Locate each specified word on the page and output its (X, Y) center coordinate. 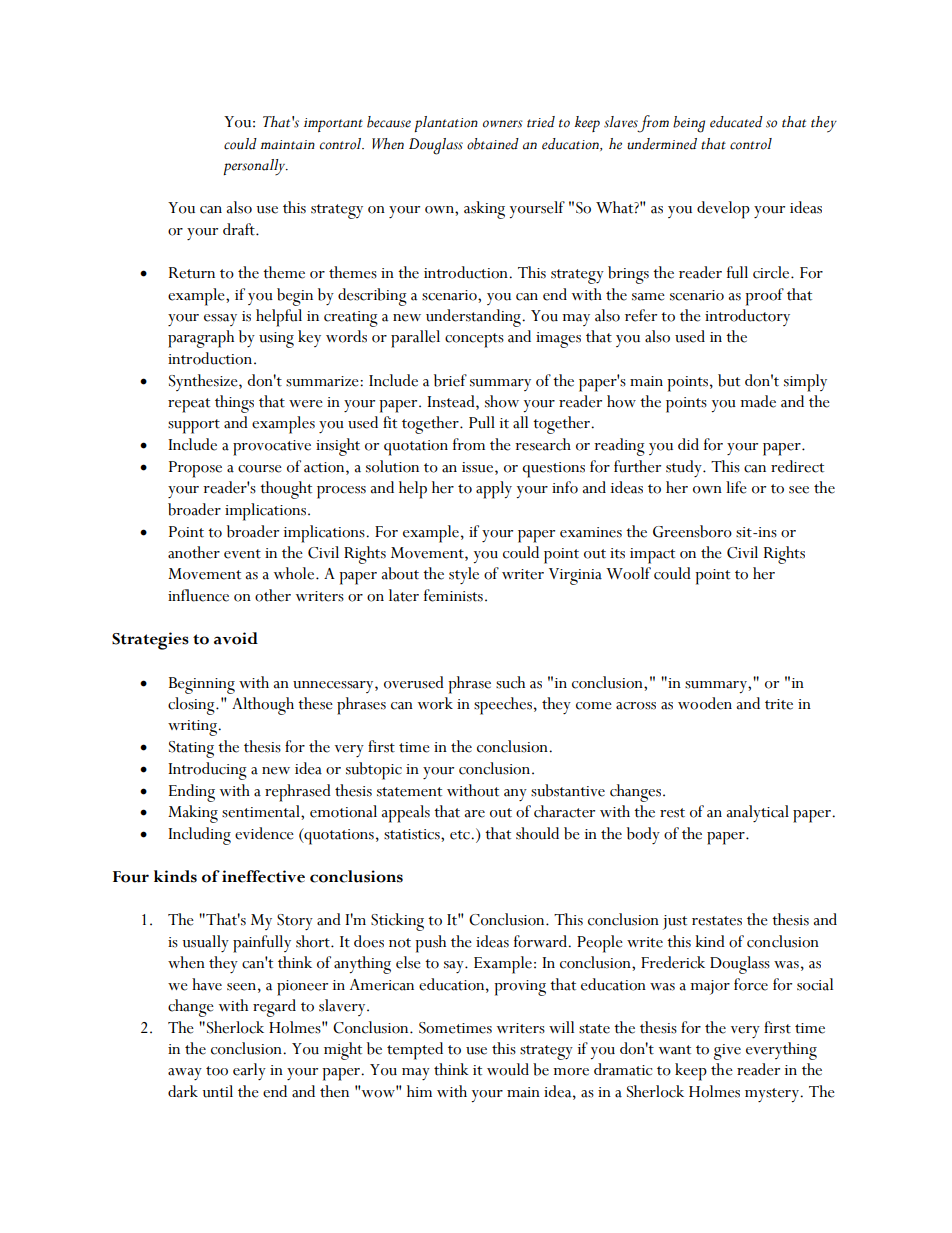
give (727, 1052)
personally (255, 167)
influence (198, 595)
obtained (493, 144)
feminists (453, 595)
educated (736, 122)
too (217, 1071)
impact (652, 556)
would (508, 1069)
